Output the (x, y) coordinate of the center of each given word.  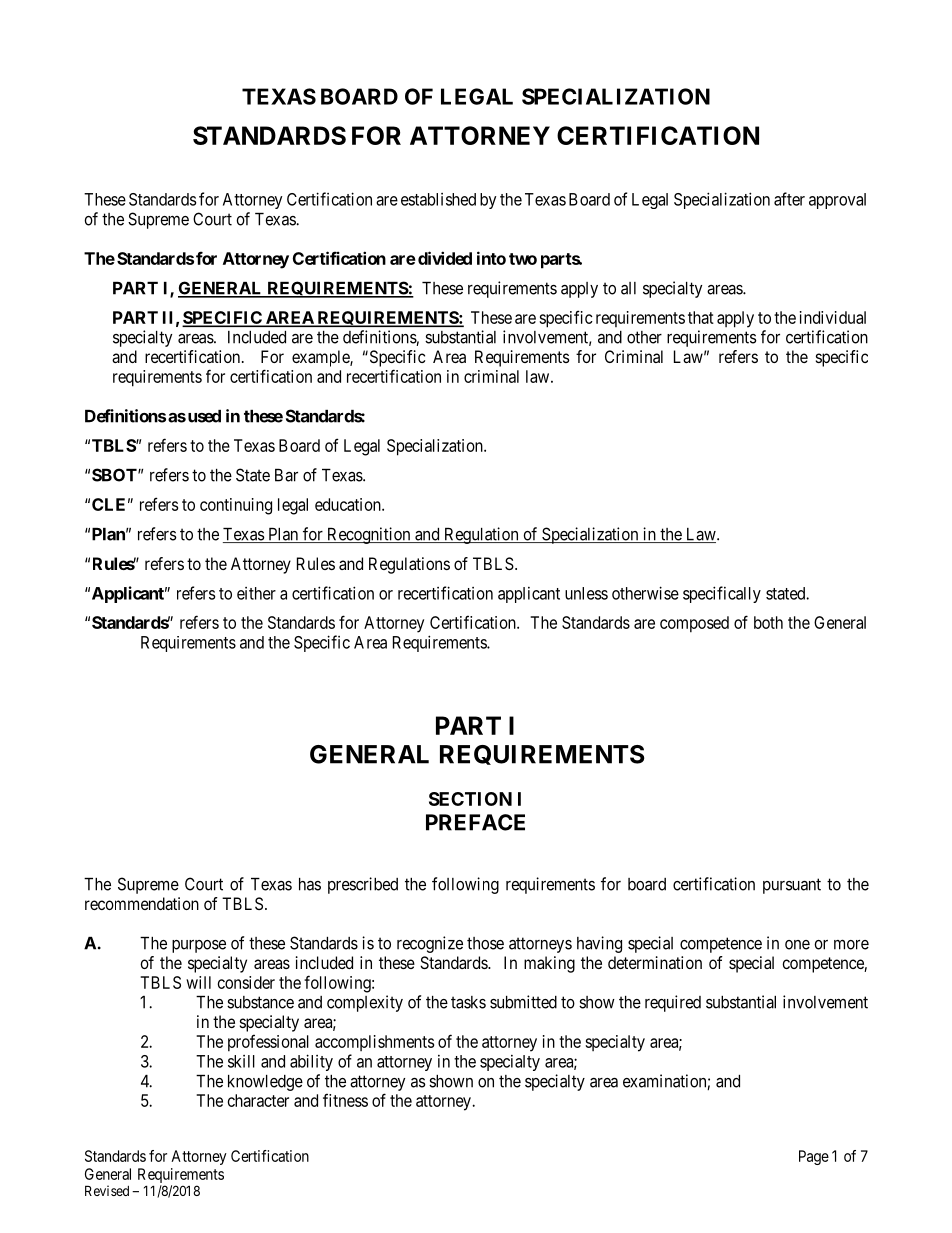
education (349, 504)
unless (586, 593)
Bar (286, 475)
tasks (468, 1002)
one (797, 945)
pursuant (792, 886)
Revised (107, 1190)
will (198, 982)
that (701, 317)
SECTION (470, 799)
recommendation (142, 903)
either (256, 593)
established (438, 199)
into (491, 258)
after (789, 199)
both (768, 622)
